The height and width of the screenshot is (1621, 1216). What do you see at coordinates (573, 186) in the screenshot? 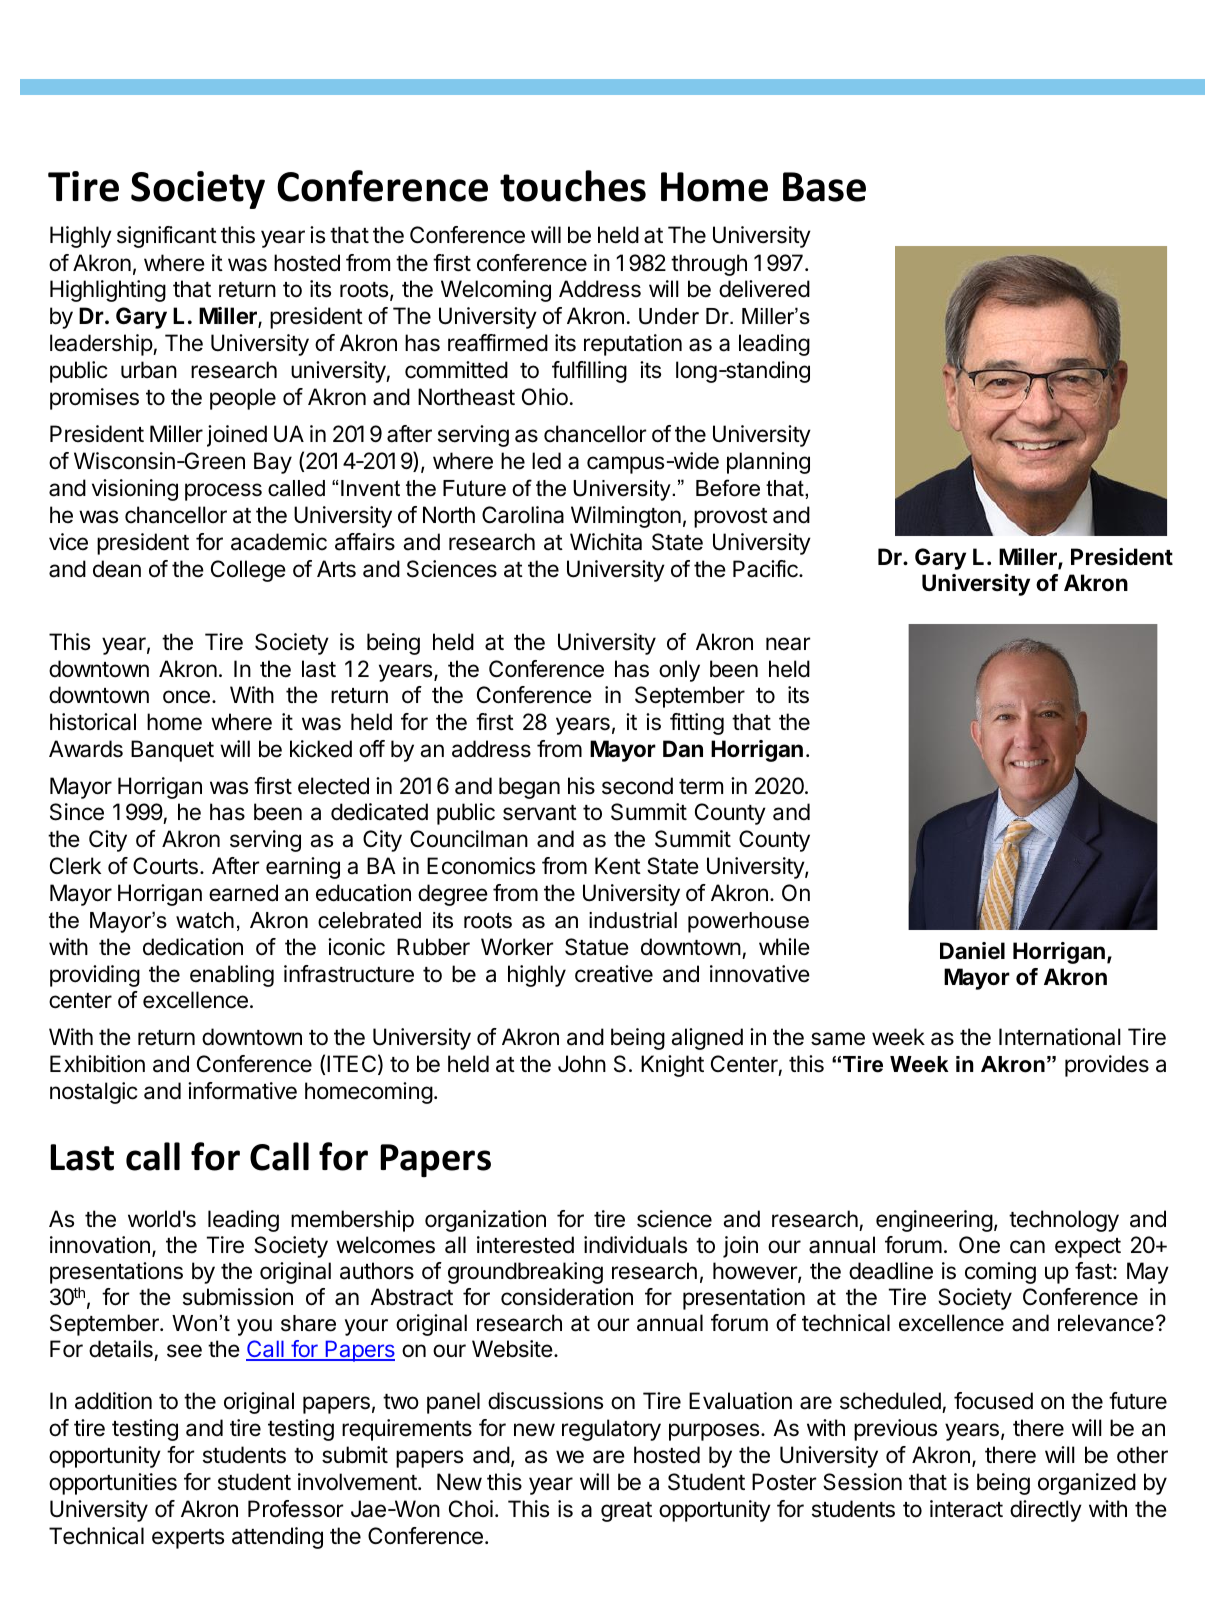
I see `touches` at bounding box center [573, 186].
